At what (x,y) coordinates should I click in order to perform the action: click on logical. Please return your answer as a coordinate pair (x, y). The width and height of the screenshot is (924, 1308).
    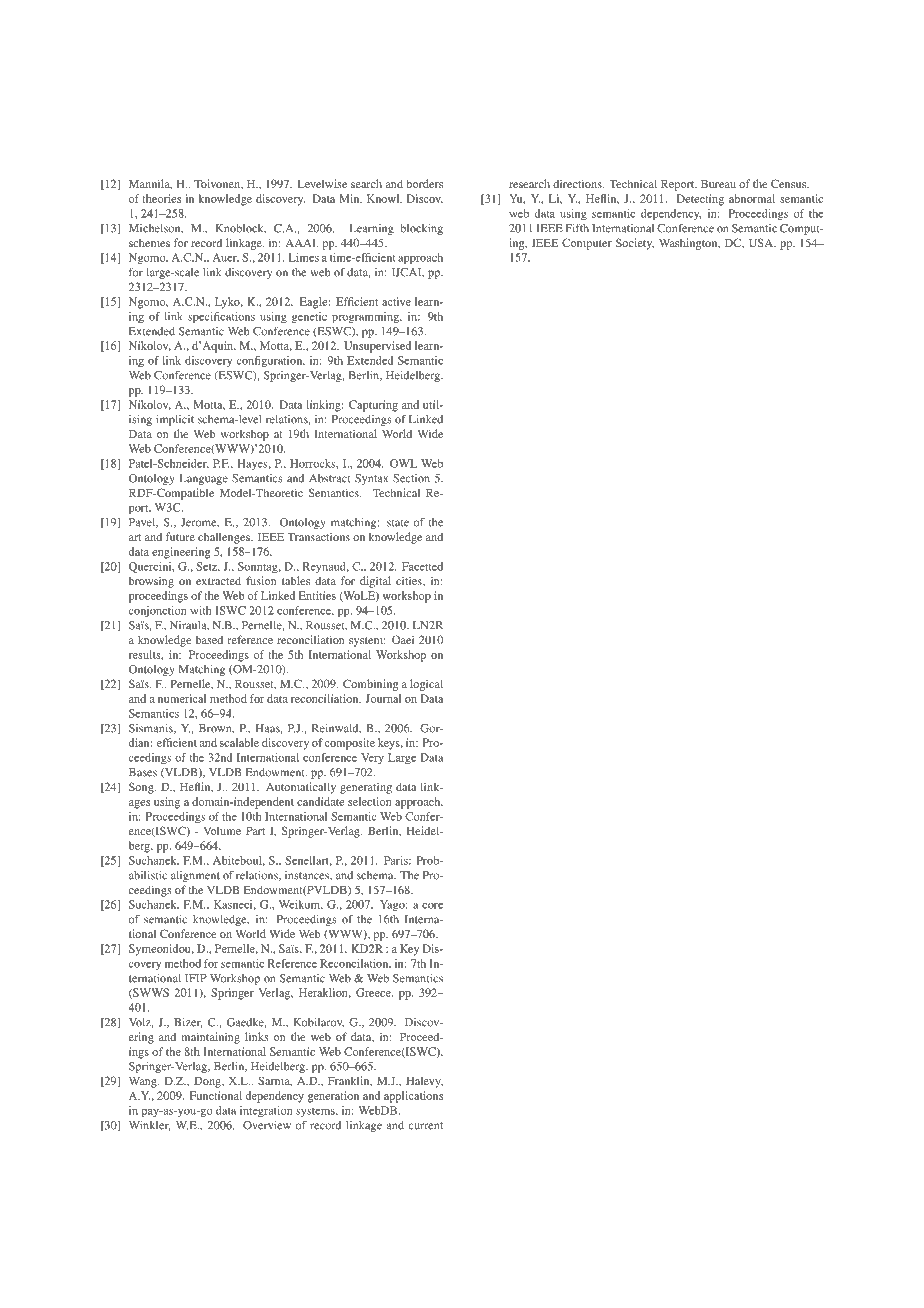
    Looking at the image, I should click on (426, 685).
